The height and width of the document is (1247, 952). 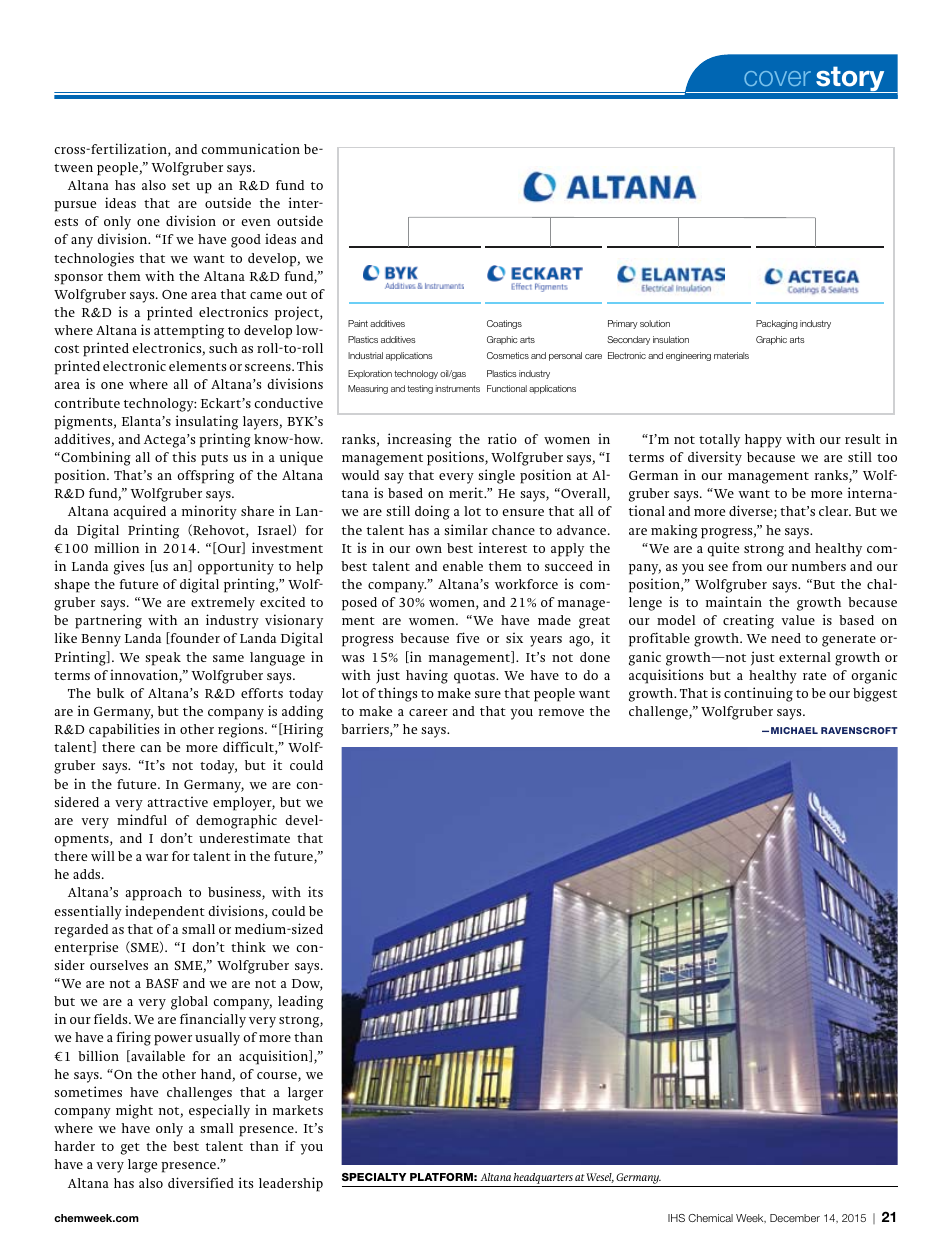 I want to click on cover, so click(x=777, y=78).
